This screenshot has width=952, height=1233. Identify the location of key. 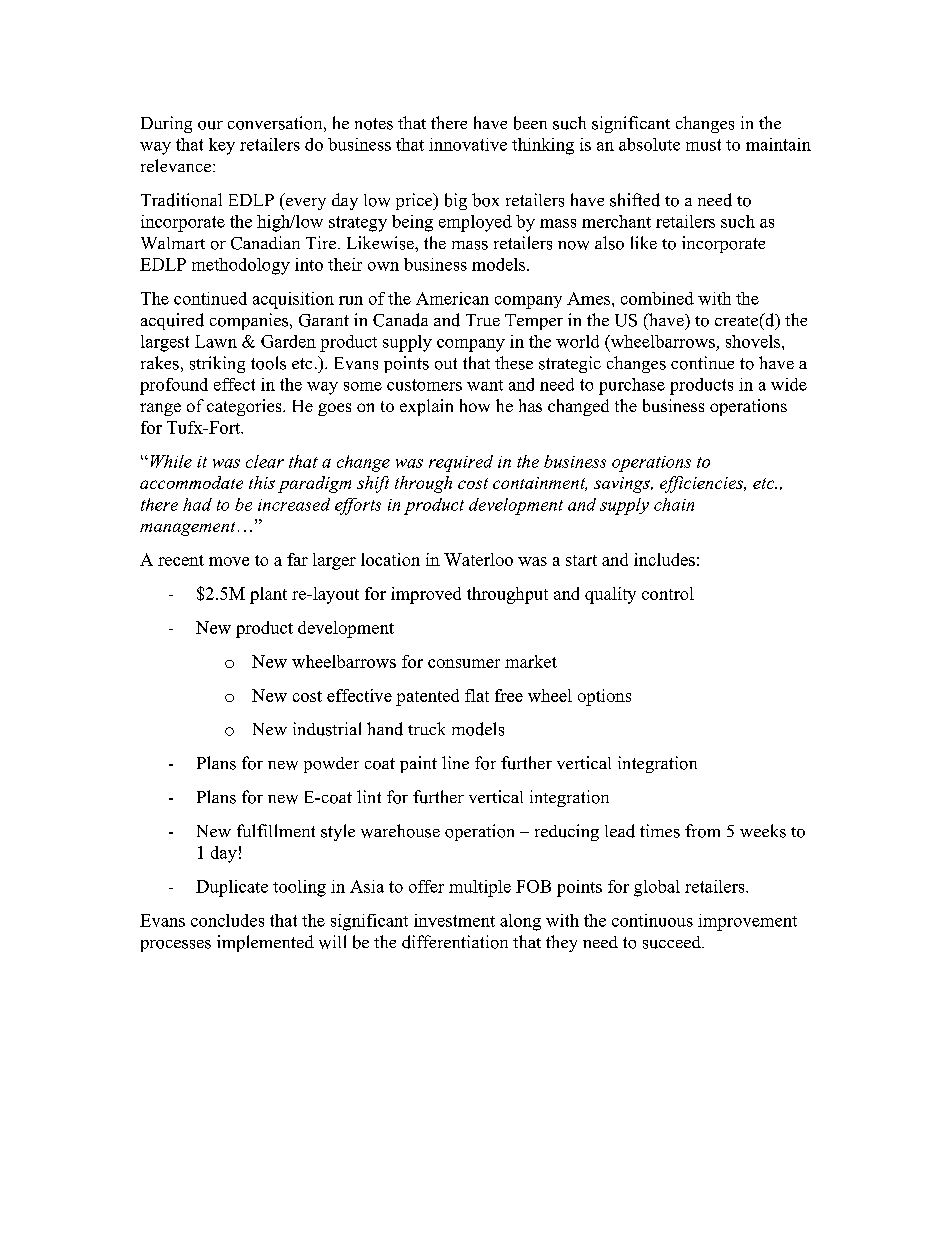
(222, 146).
